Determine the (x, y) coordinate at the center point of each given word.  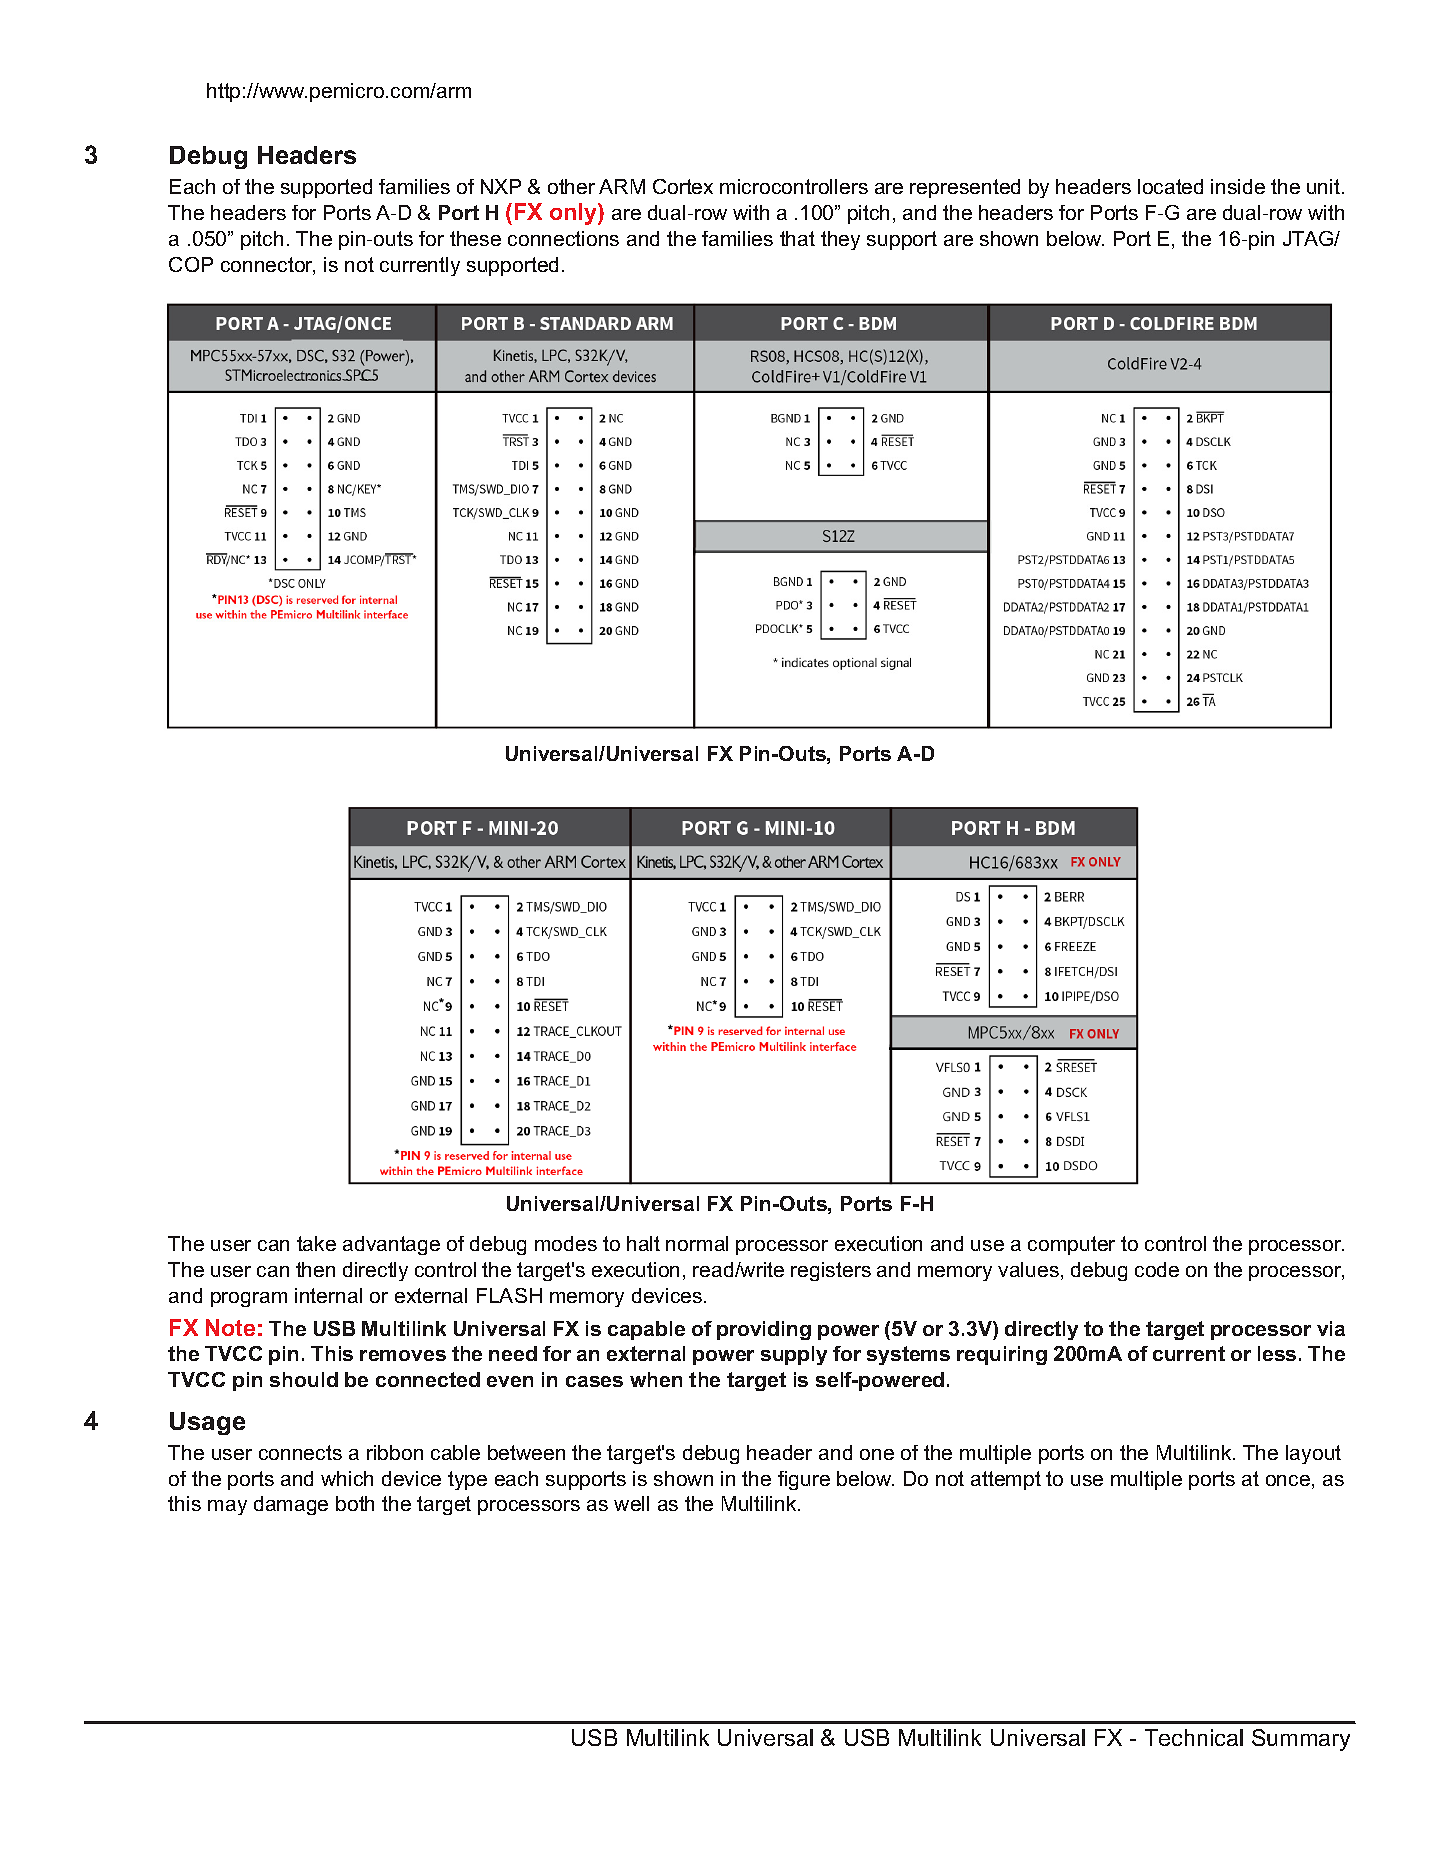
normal (697, 1243)
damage (291, 1505)
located (1170, 186)
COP (191, 264)
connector (268, 266)
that (797, 238)
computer (1071, 1245)
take (316, 1243)
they (840, 240)
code (1157, 1269)
